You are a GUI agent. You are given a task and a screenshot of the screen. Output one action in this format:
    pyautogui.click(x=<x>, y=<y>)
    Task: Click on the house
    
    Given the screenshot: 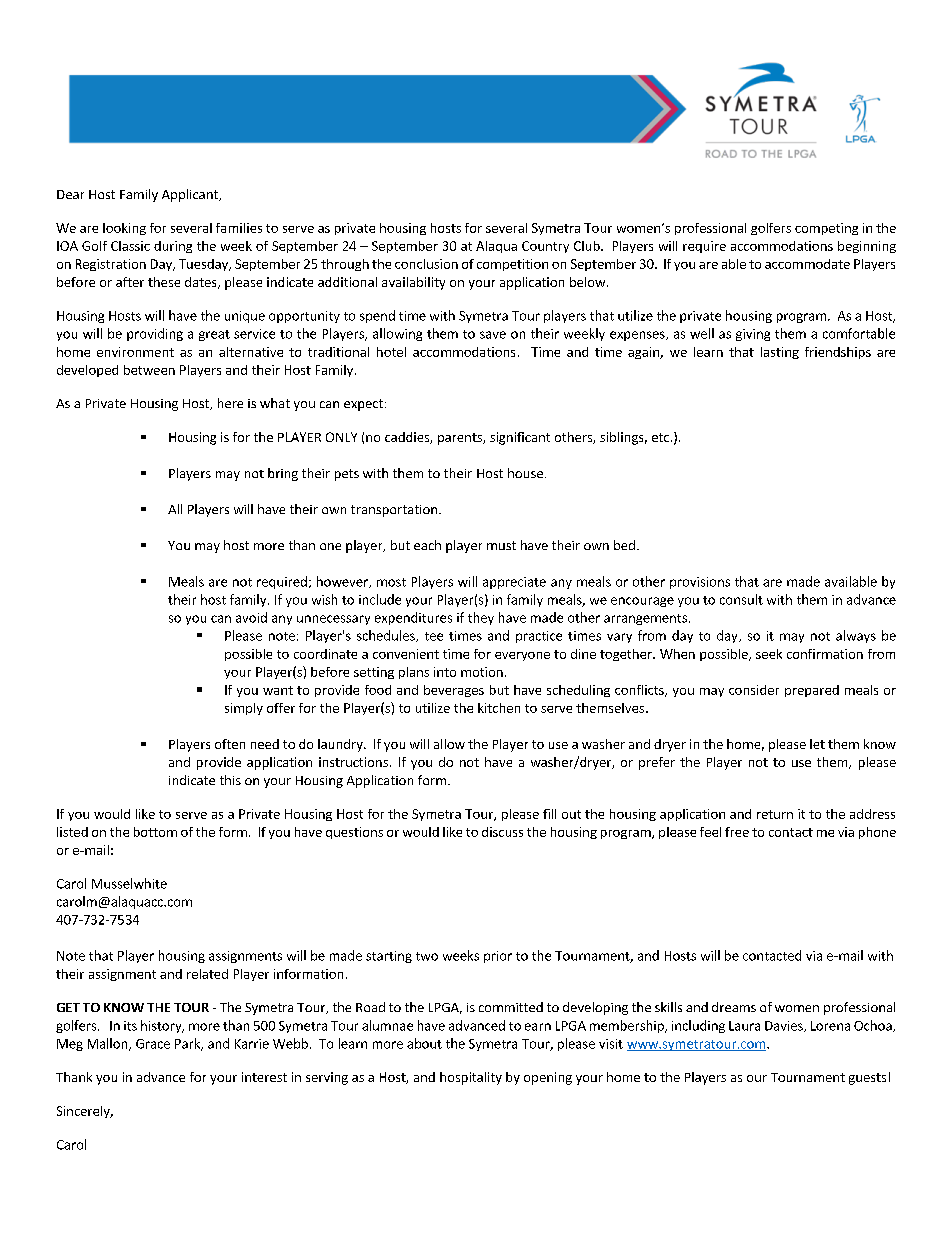 What is the action you would take?
    pyautogui.click(x=525, y=473)
